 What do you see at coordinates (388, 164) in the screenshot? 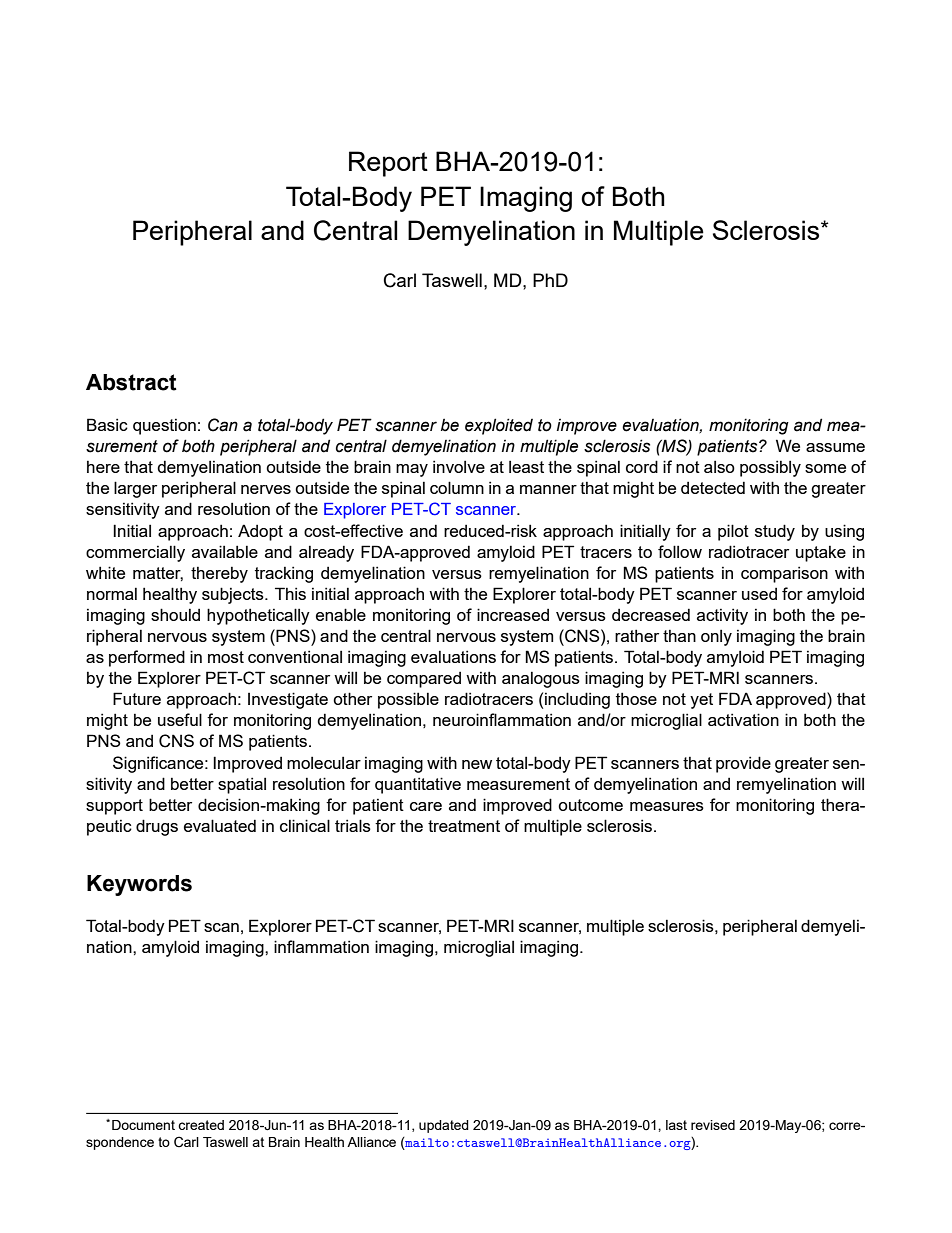
I see `Report` at bounding box center [388, 164].
